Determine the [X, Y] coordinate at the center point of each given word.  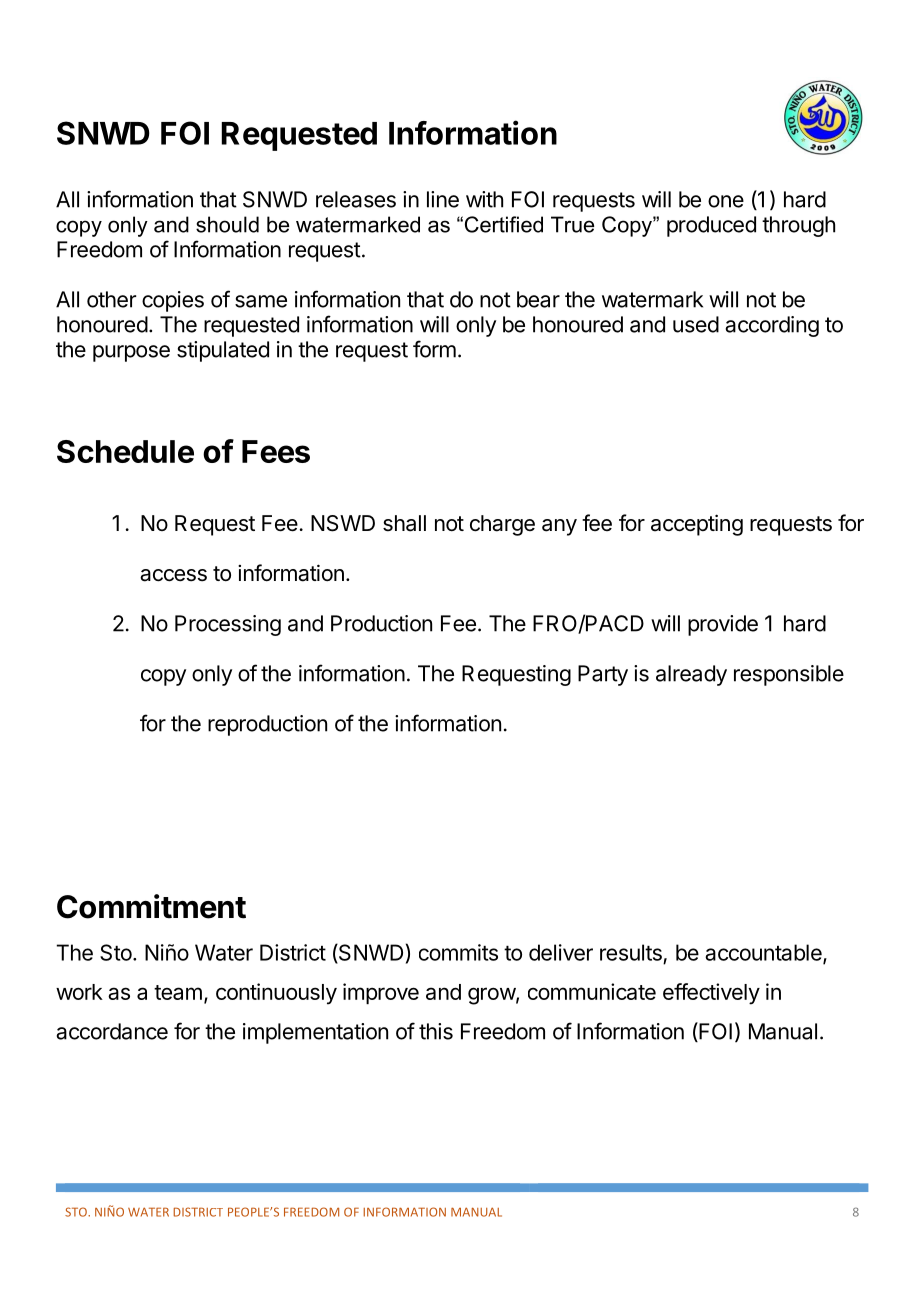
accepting [697, 525]
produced [711, 226]
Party [603, 675]
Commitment [151, 906]
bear [538, 299]
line [443, 199]
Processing [228, 625]
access [173, 575]
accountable [764, 953]
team [178, 992]
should [227, 224]
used [696, 324]
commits [458, 952]
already [691, 675]
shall [404, 523]
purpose [131, 353]
